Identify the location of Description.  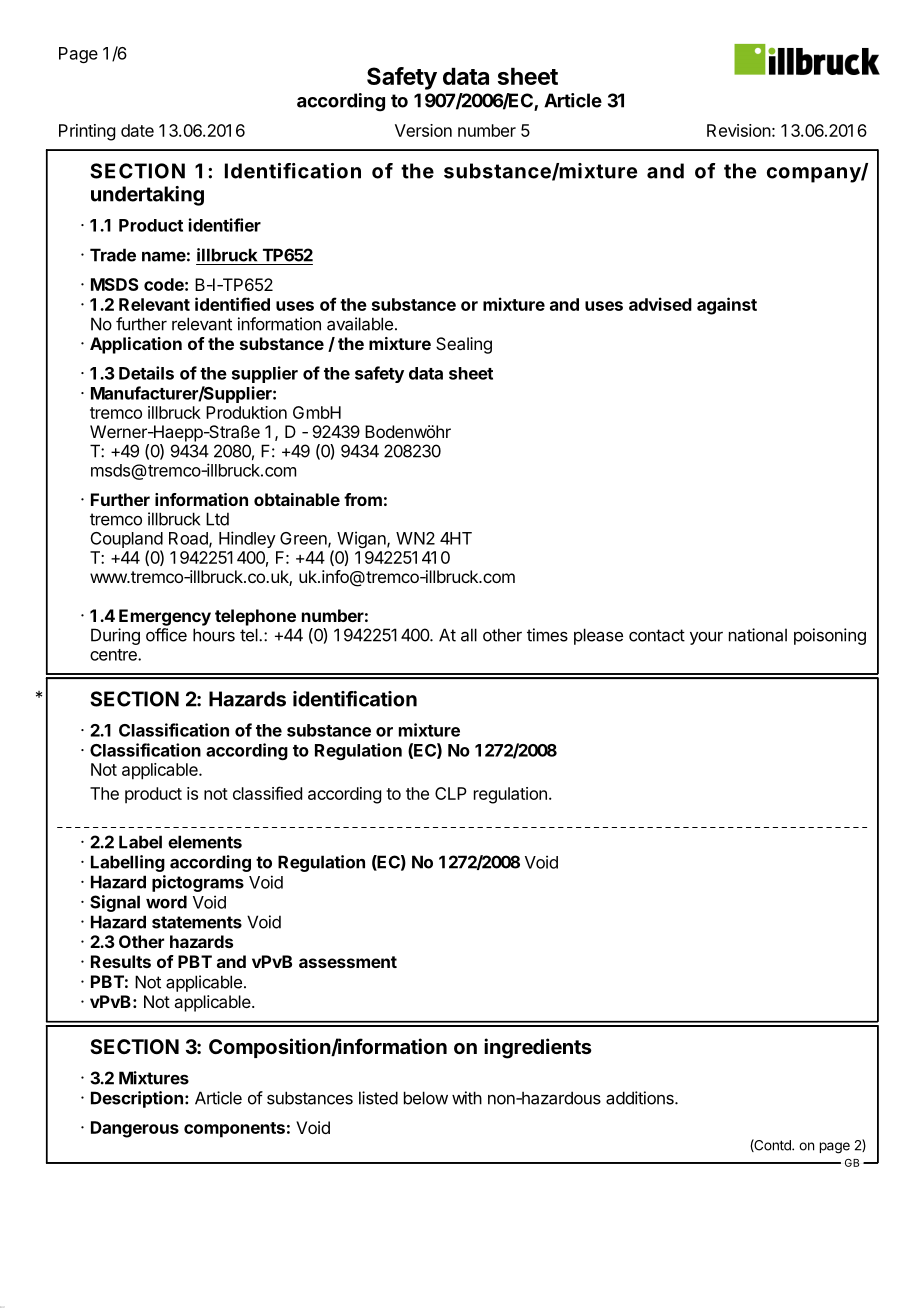
(137, 1099).
